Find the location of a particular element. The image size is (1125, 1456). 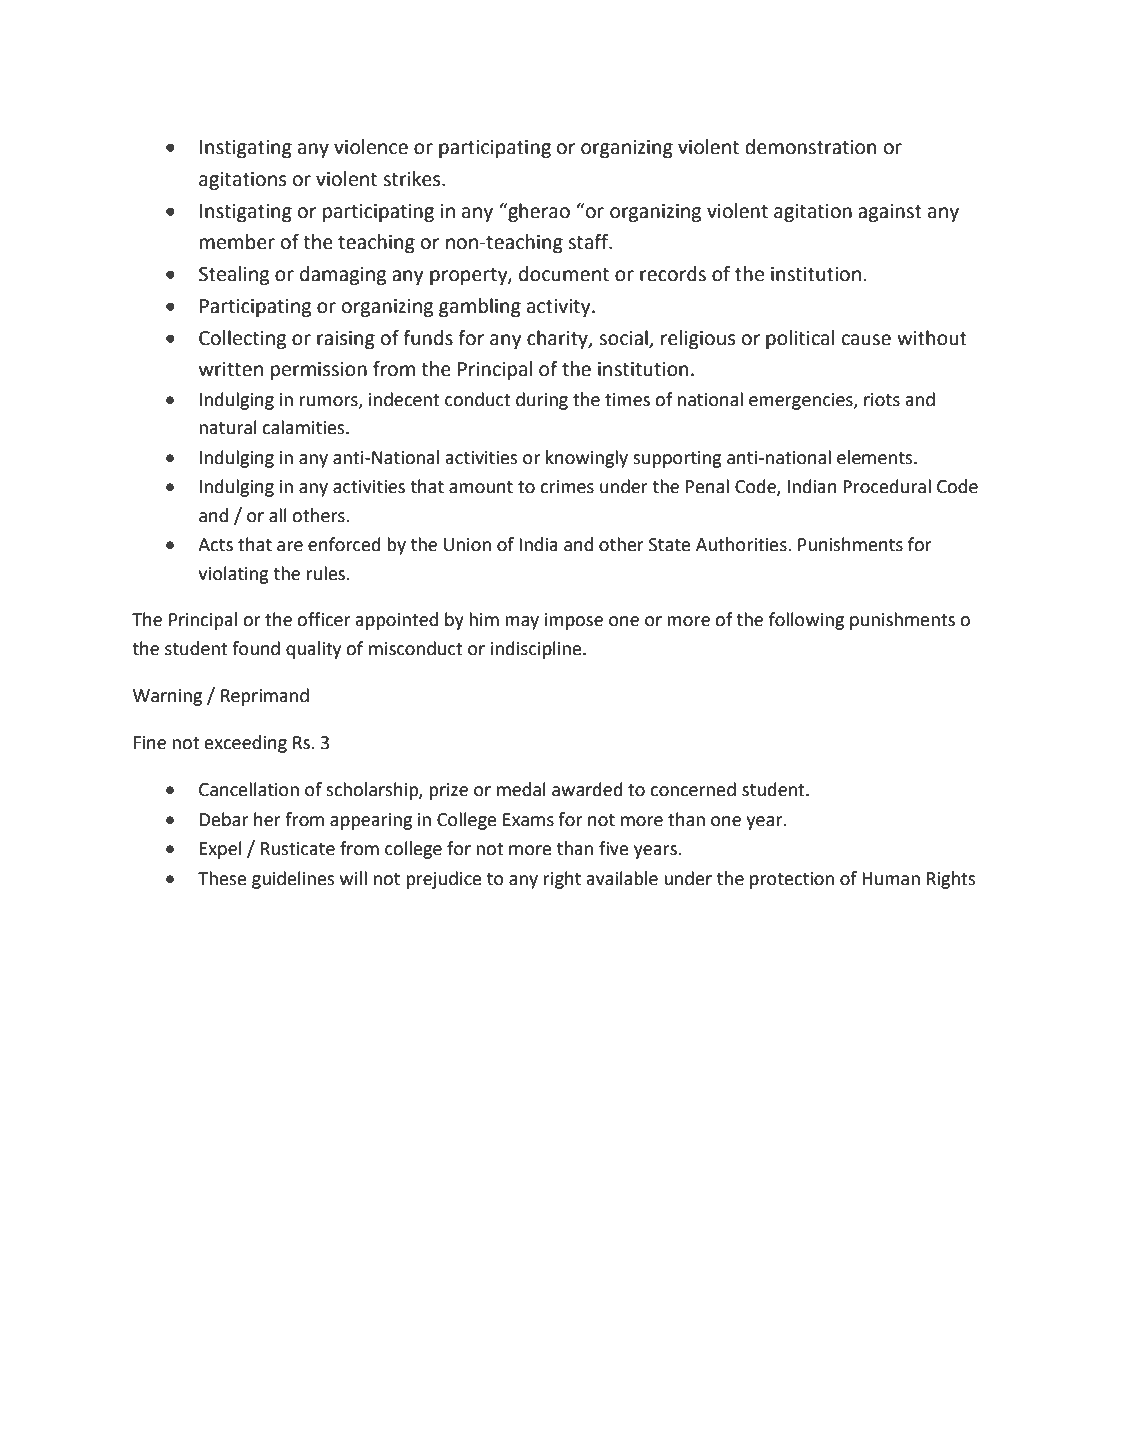

Expel is located at coordinates (221, 850).
